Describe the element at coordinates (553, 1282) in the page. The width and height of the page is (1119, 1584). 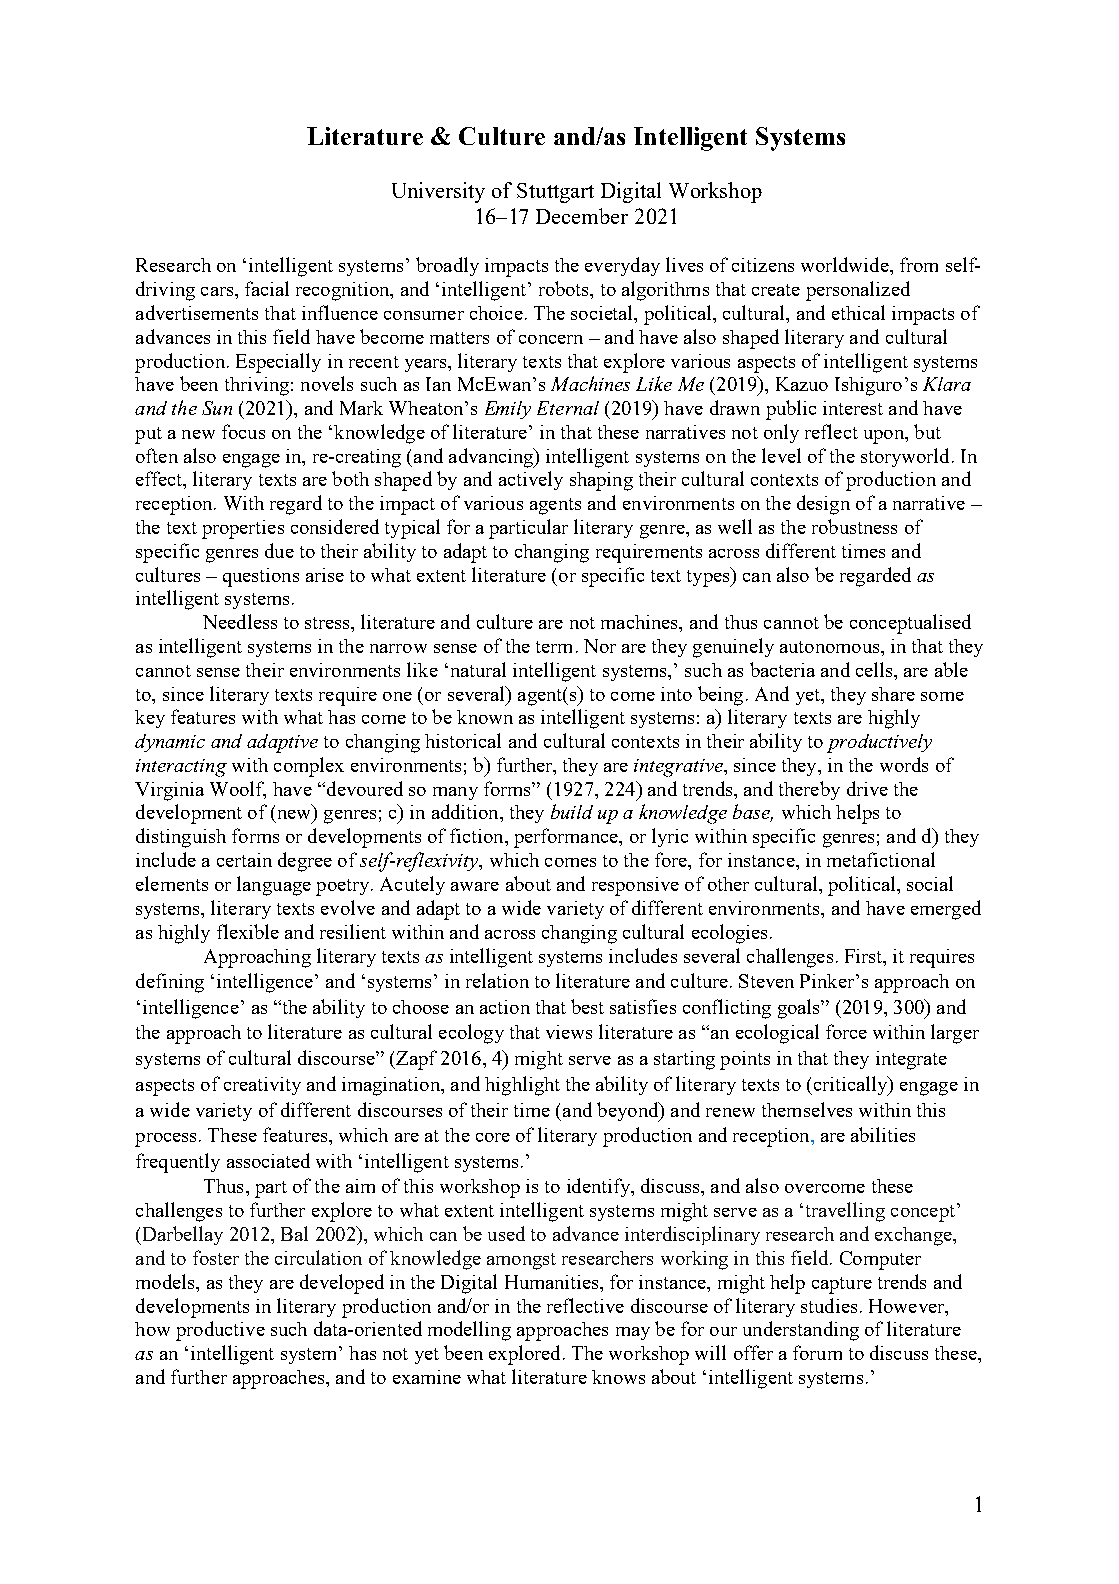
I see `Humanities` at that location.
